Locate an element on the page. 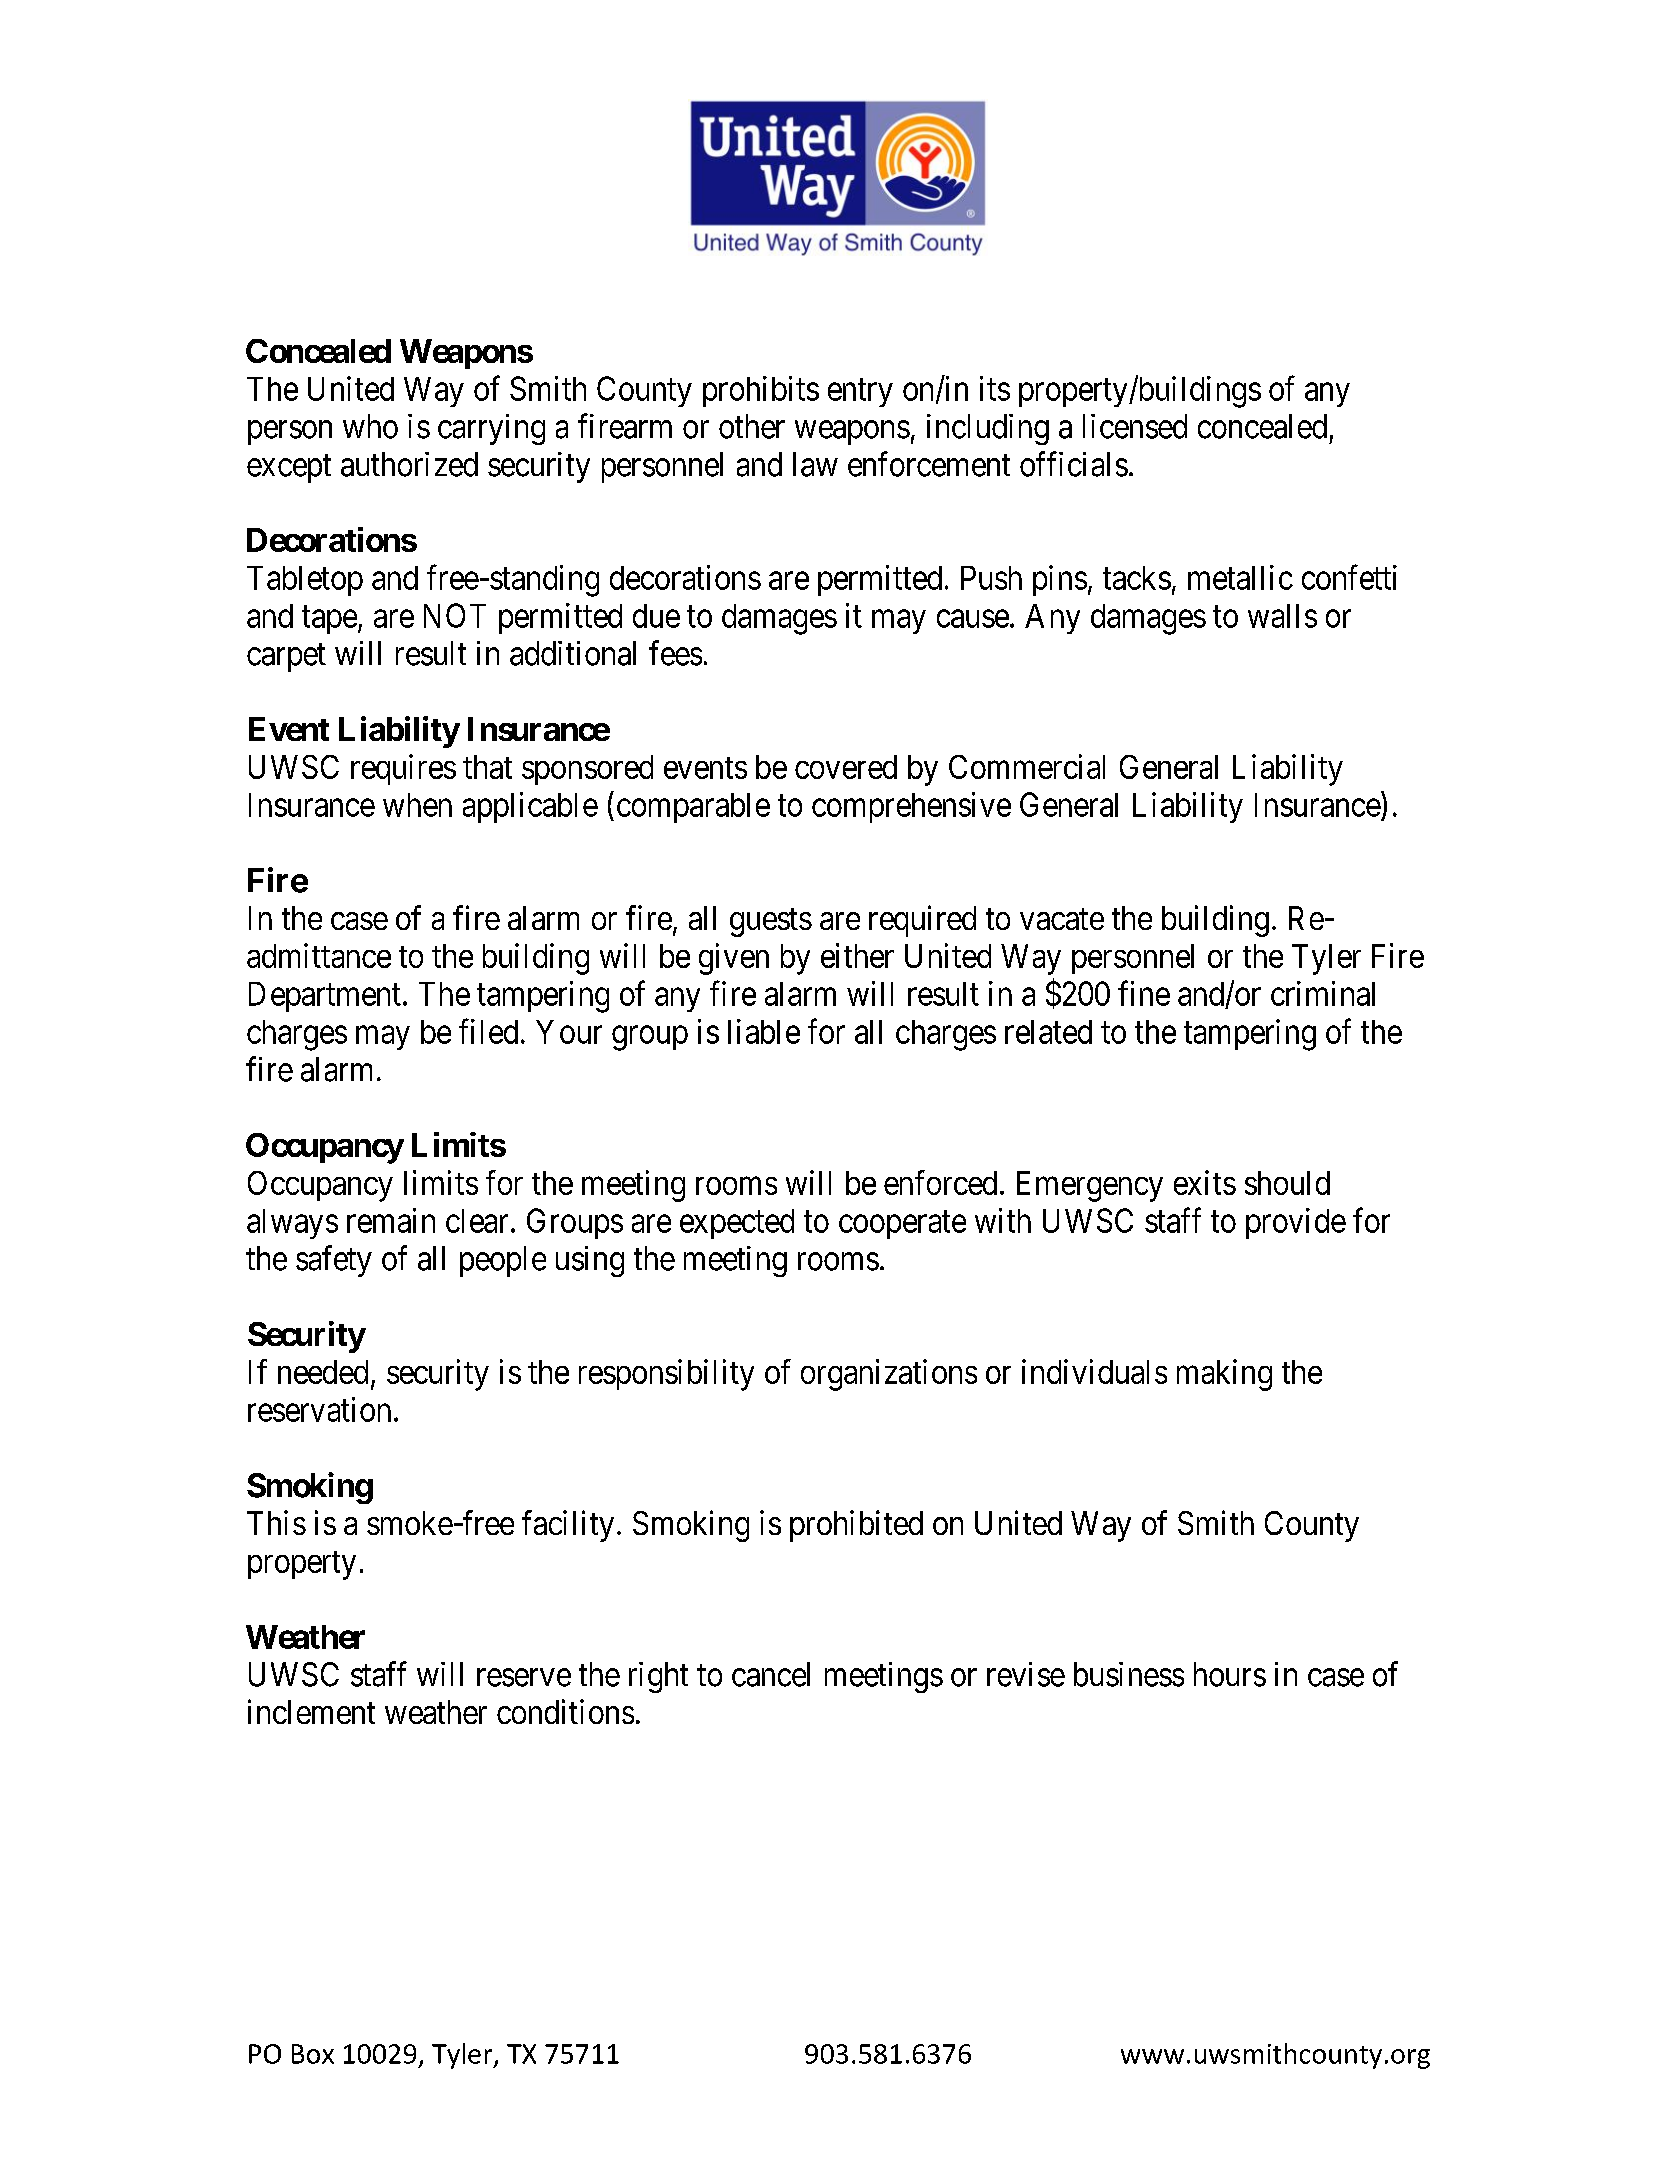 This page has width=1677, height=2170. cancel is located at coordinates (771, 1674).
